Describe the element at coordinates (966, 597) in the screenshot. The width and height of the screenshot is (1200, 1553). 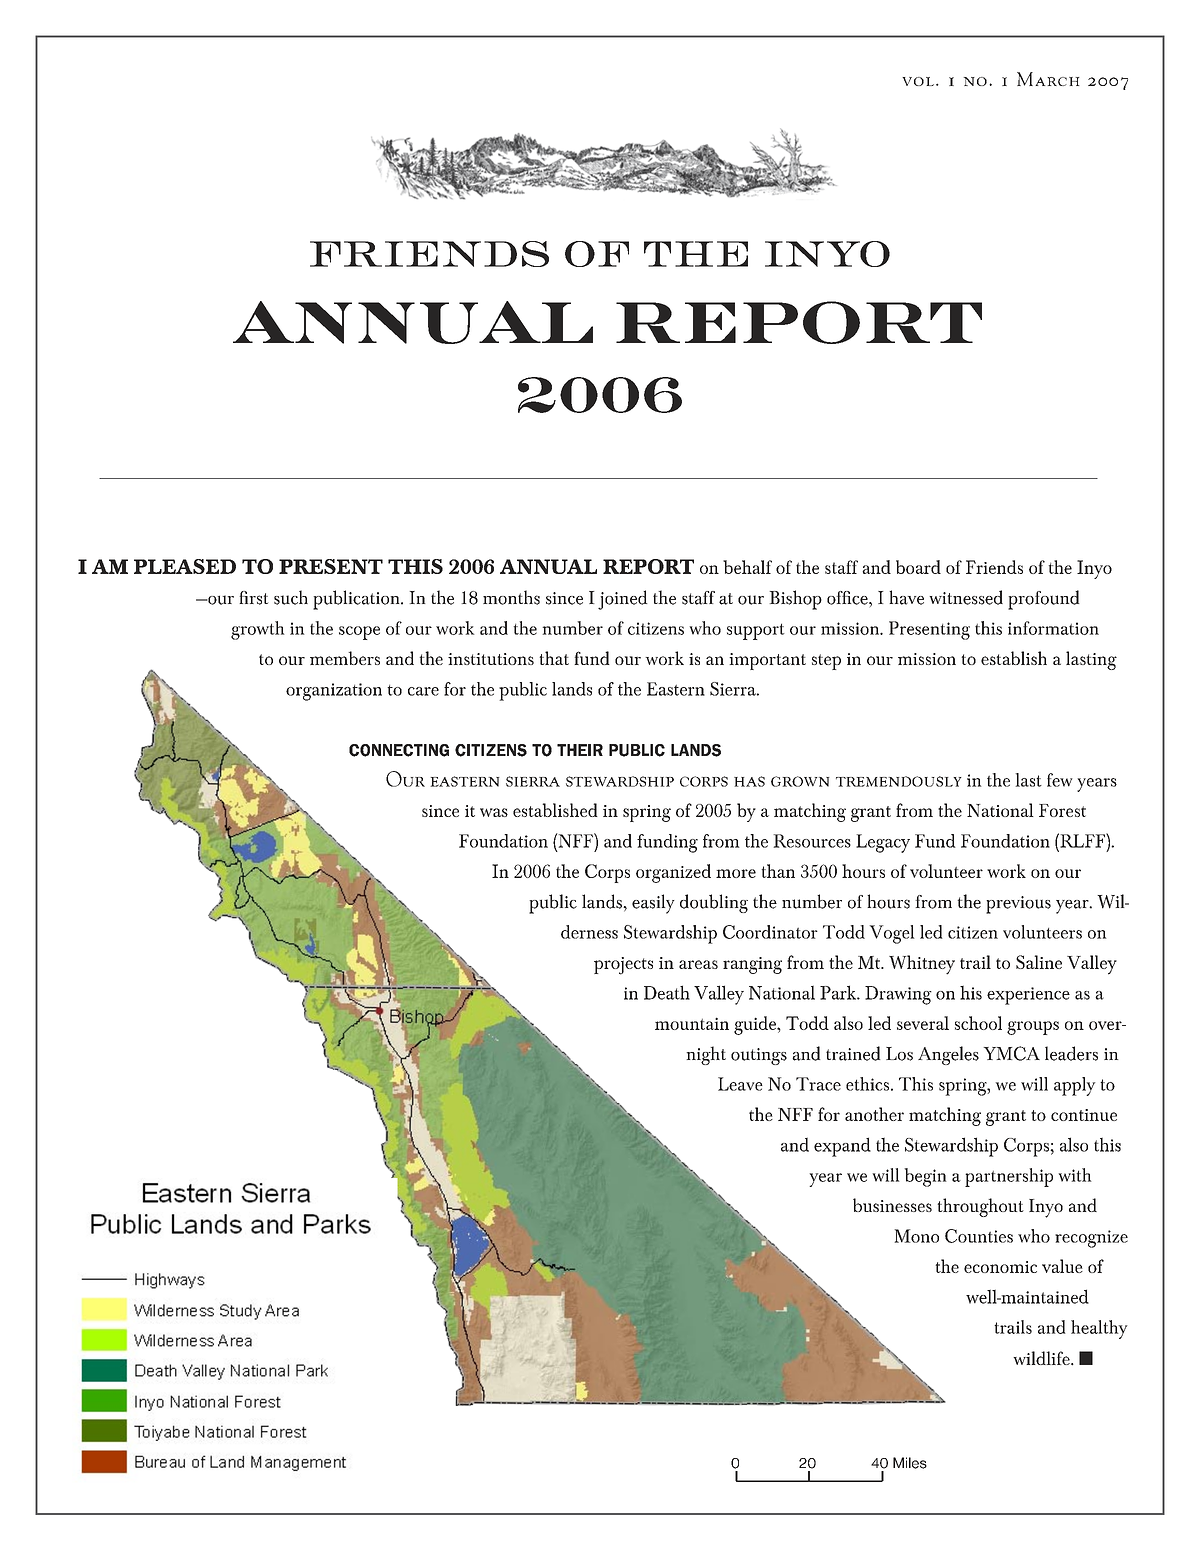
I see `witnessed` at that location.
